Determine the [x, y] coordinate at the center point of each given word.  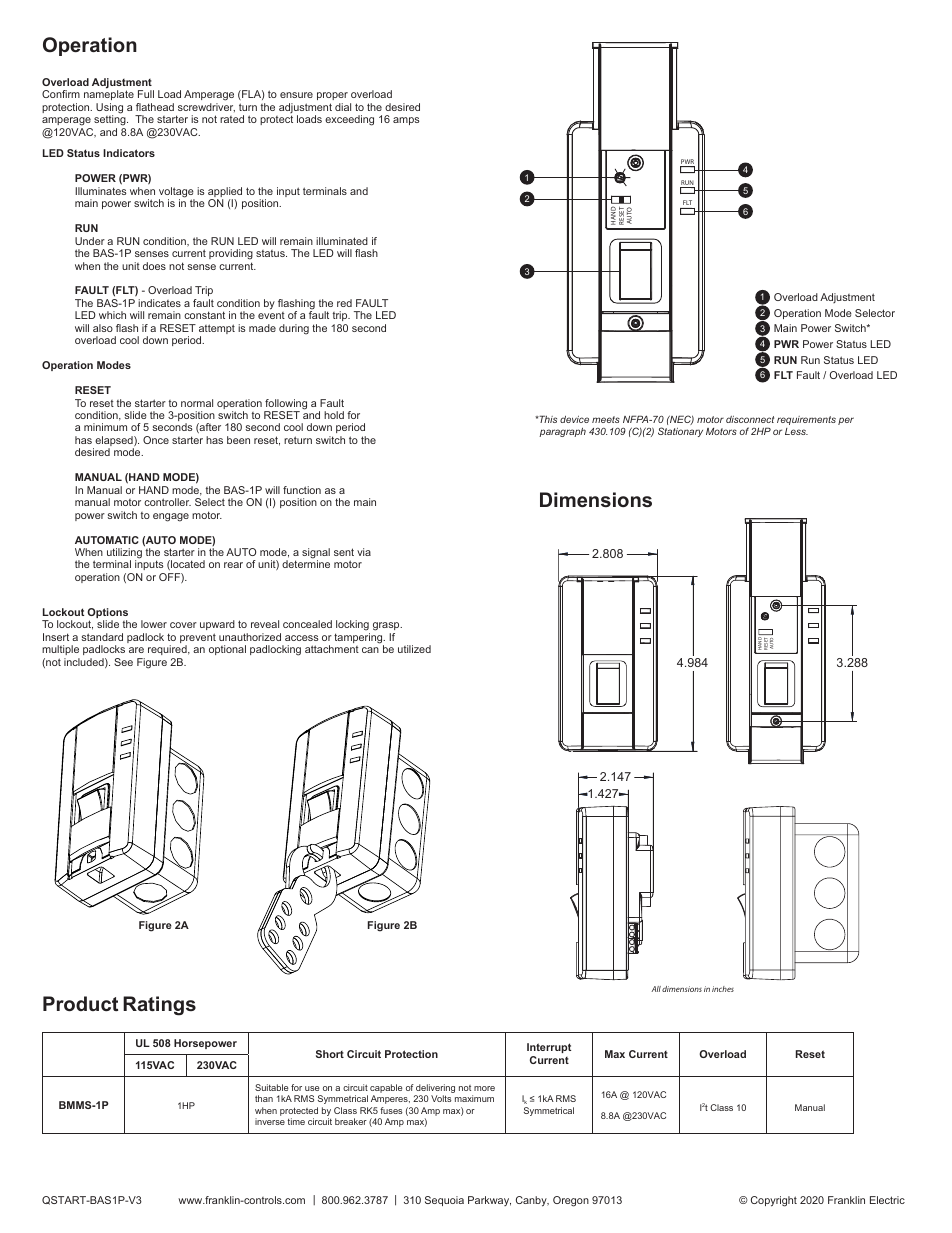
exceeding [349, 120]
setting [111, 119]
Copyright [774, 1201]
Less [796, 431]
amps [406, 121]
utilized [414, 649]
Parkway [489, 1201]
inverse [270, 1121]
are [136, 650]
